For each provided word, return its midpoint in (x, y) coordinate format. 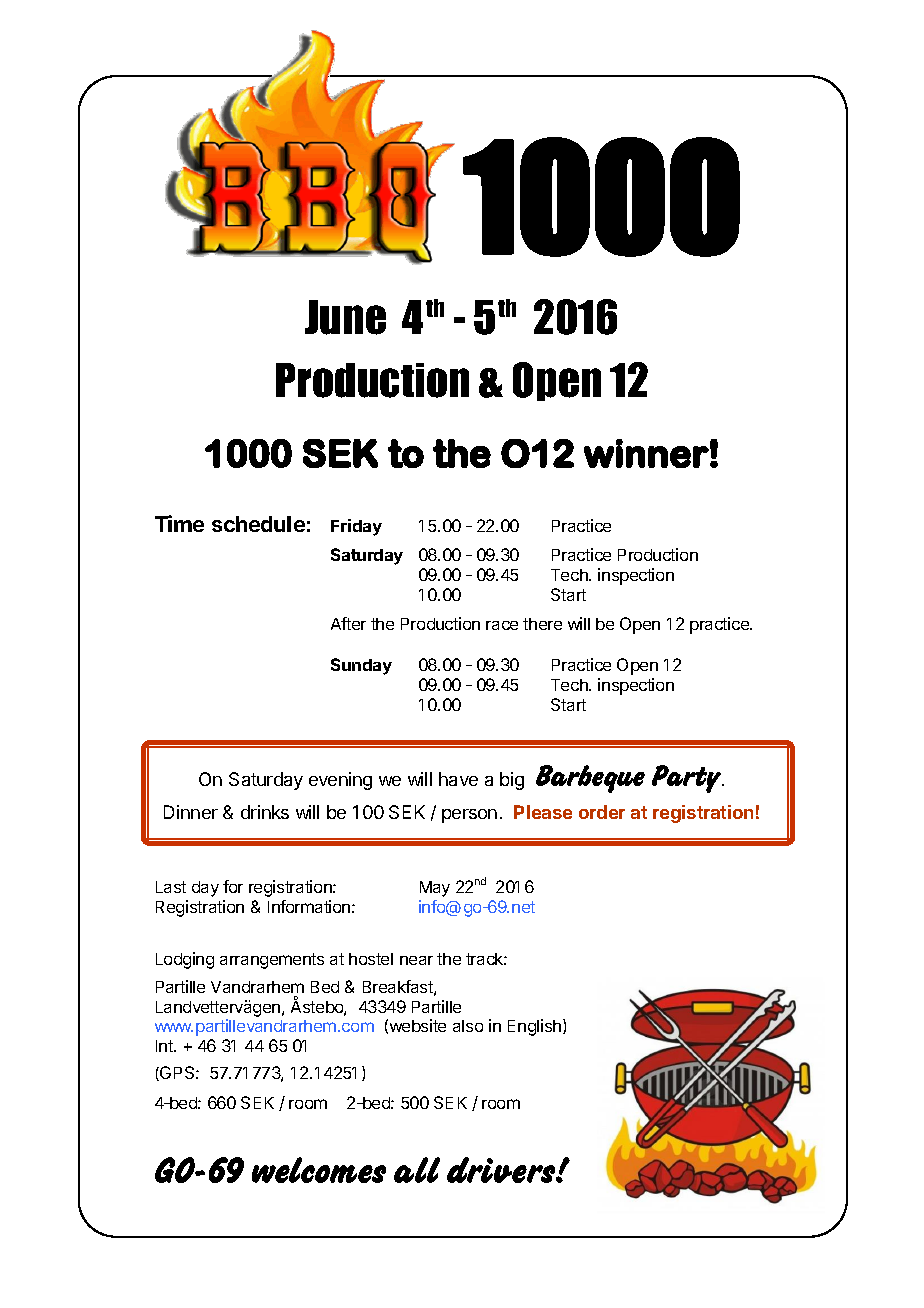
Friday (356, 527)
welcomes (319, 1170)
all (417, 1170)
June (345, 317)
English (536, 1027)
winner (646, 453)
